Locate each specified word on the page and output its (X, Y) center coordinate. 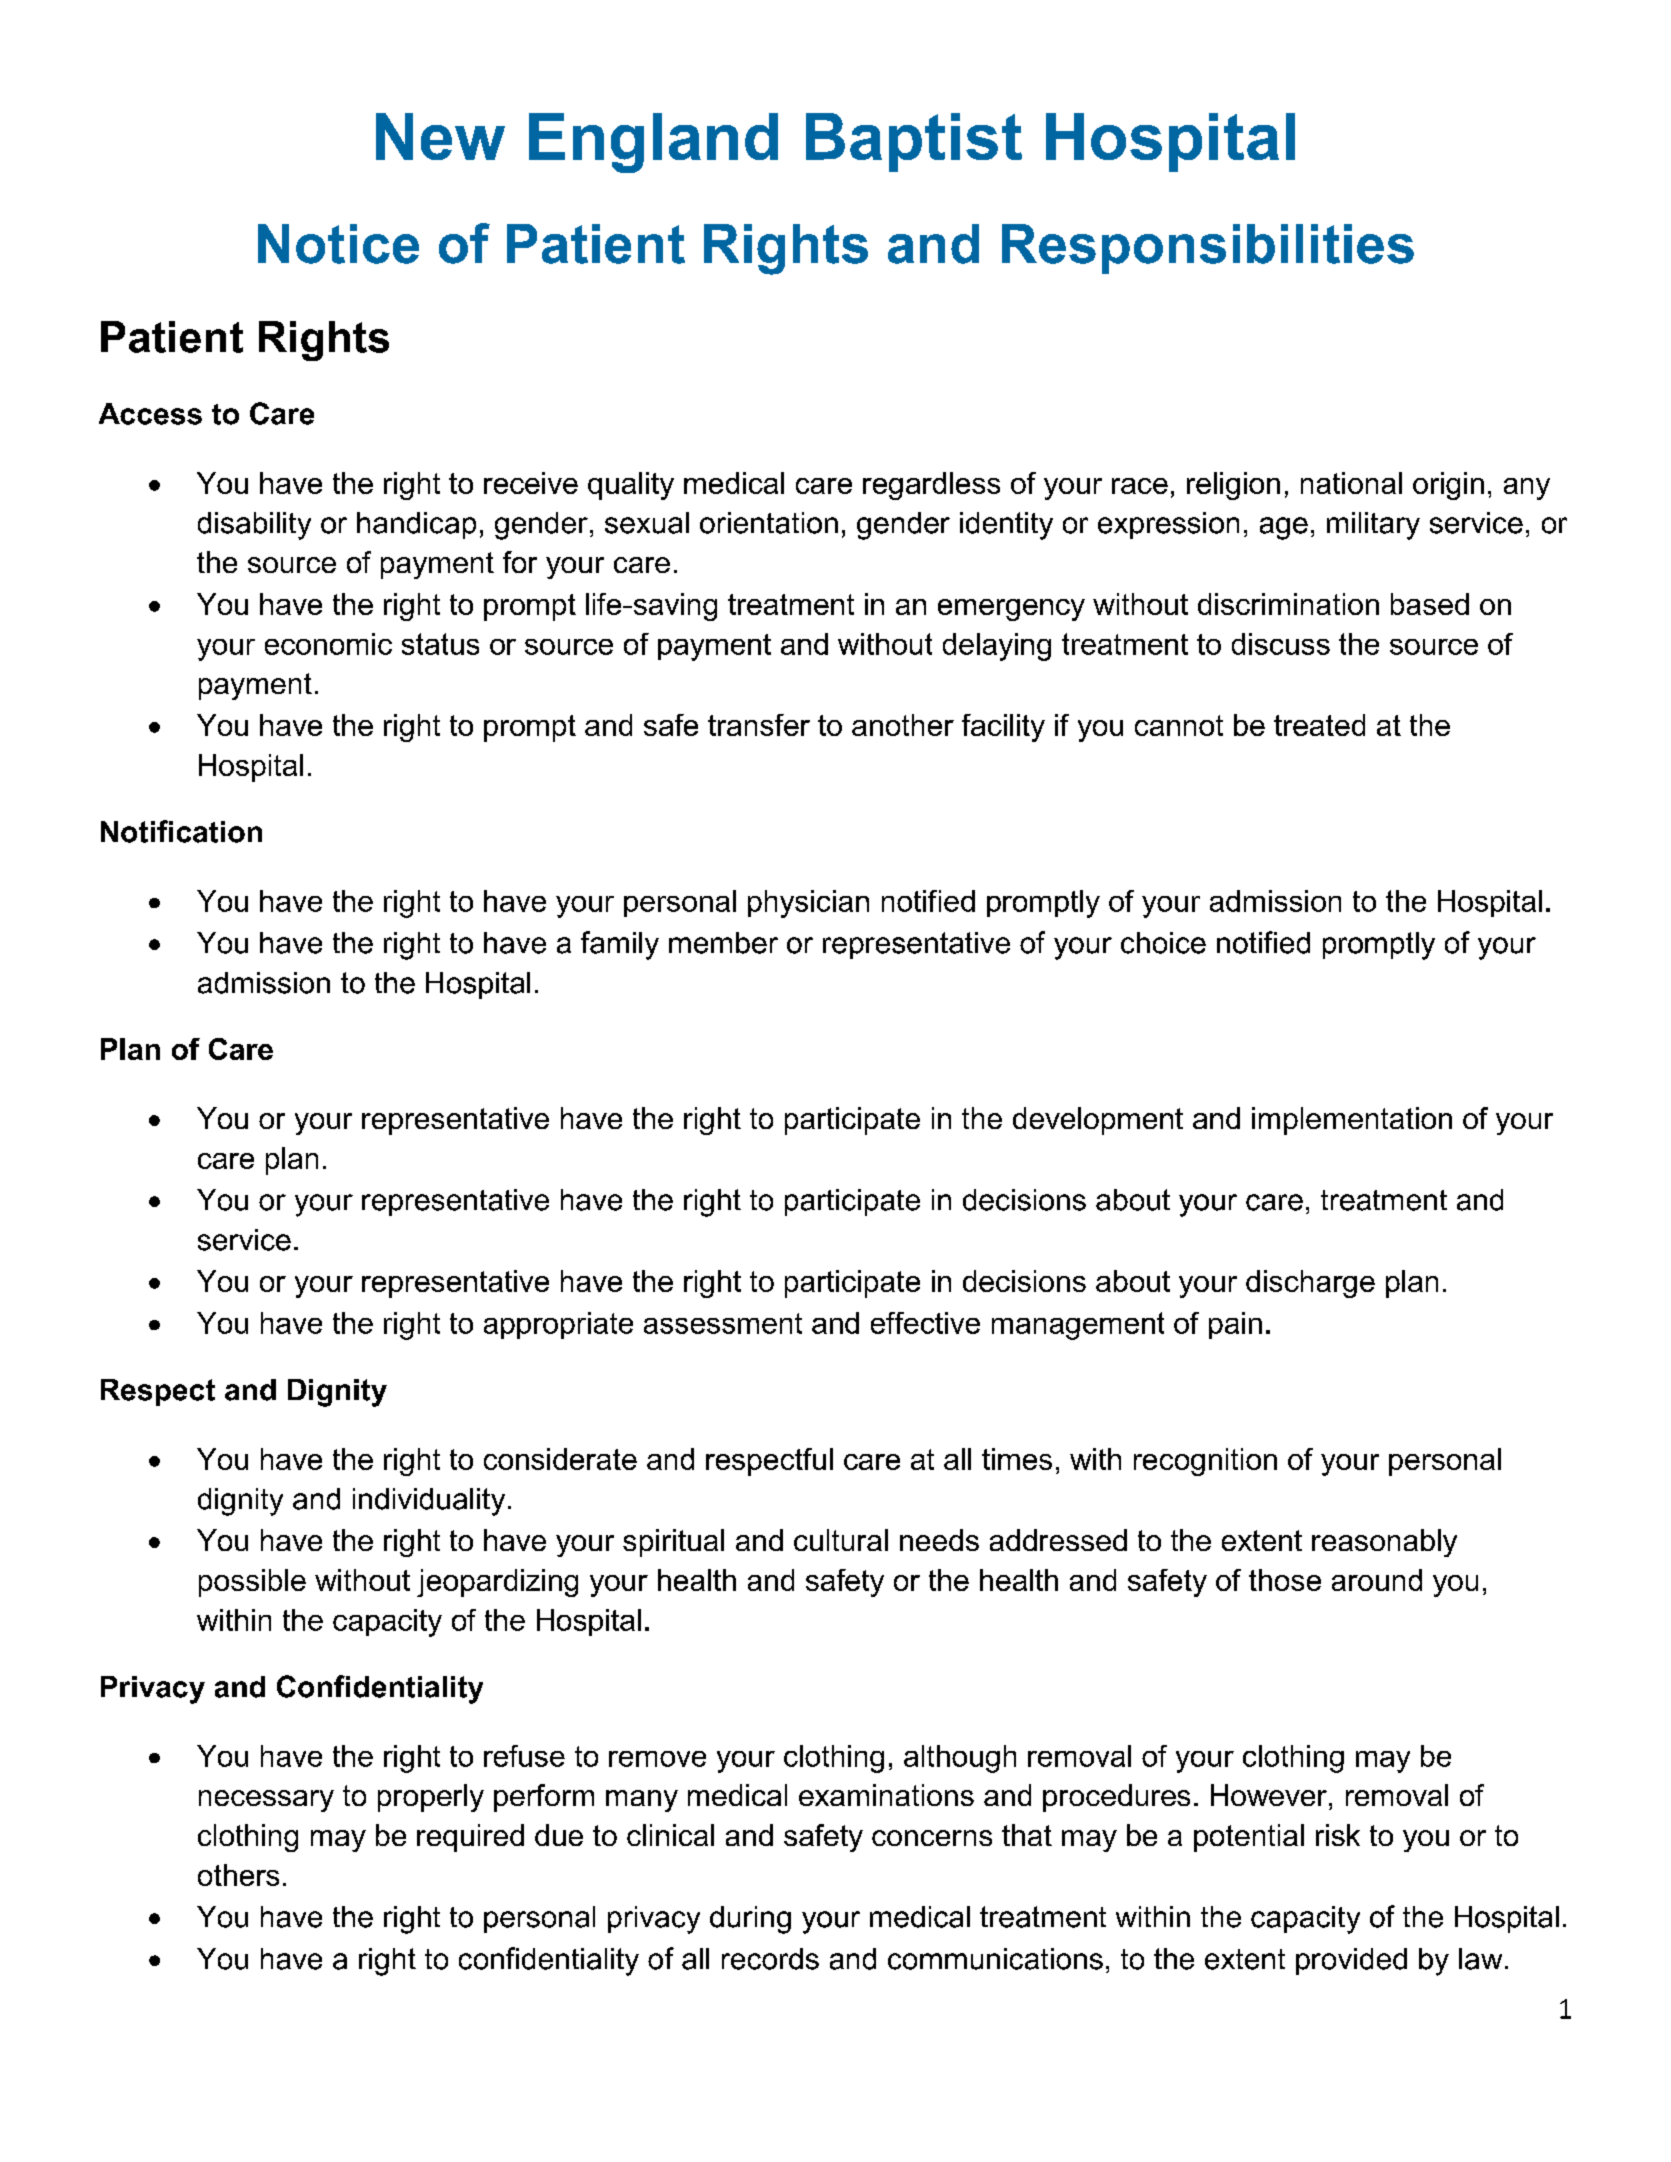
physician (808, 904)
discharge (1310, 1284)
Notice (338, 244)
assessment (723, 1323)
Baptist (914, 142)
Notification (181, 831)
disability (254, 526)
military (1373, 526)
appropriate (558, 1325)
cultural (841, 1540)
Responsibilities (1208, 249)
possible (252, 1583)
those (1285, 1580)
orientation (769, 523)
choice (1163, 943)
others (238, 1875)
